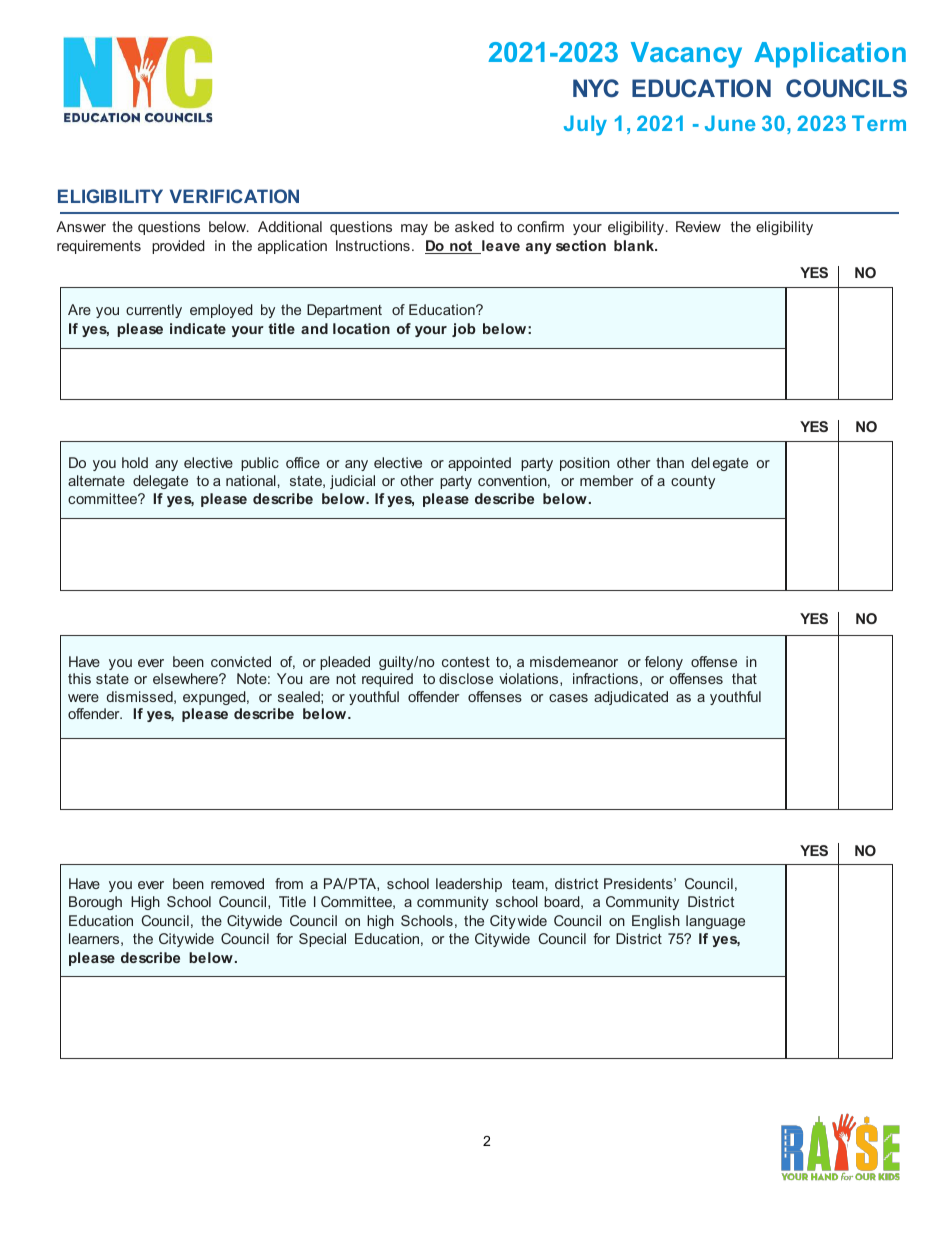 The width and height of the document is (952, 1233). I want to click on county, so click(693, 482).
